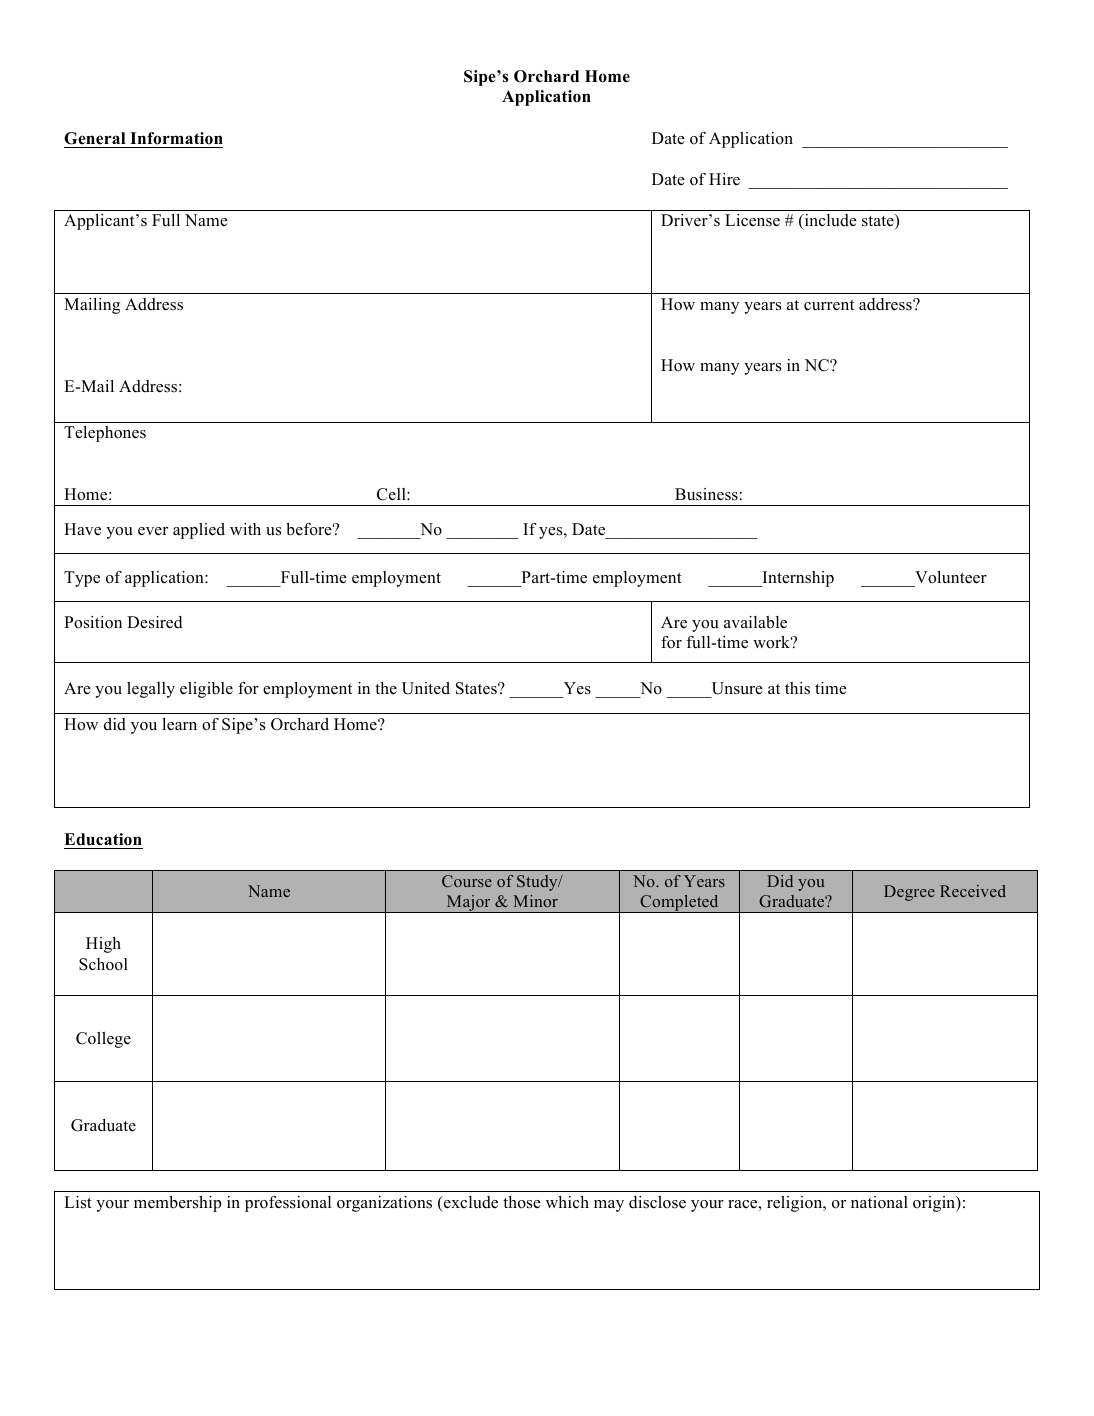  Describe the element at coordinates (752, 220) in the screenshot. I see `License` at that location.
